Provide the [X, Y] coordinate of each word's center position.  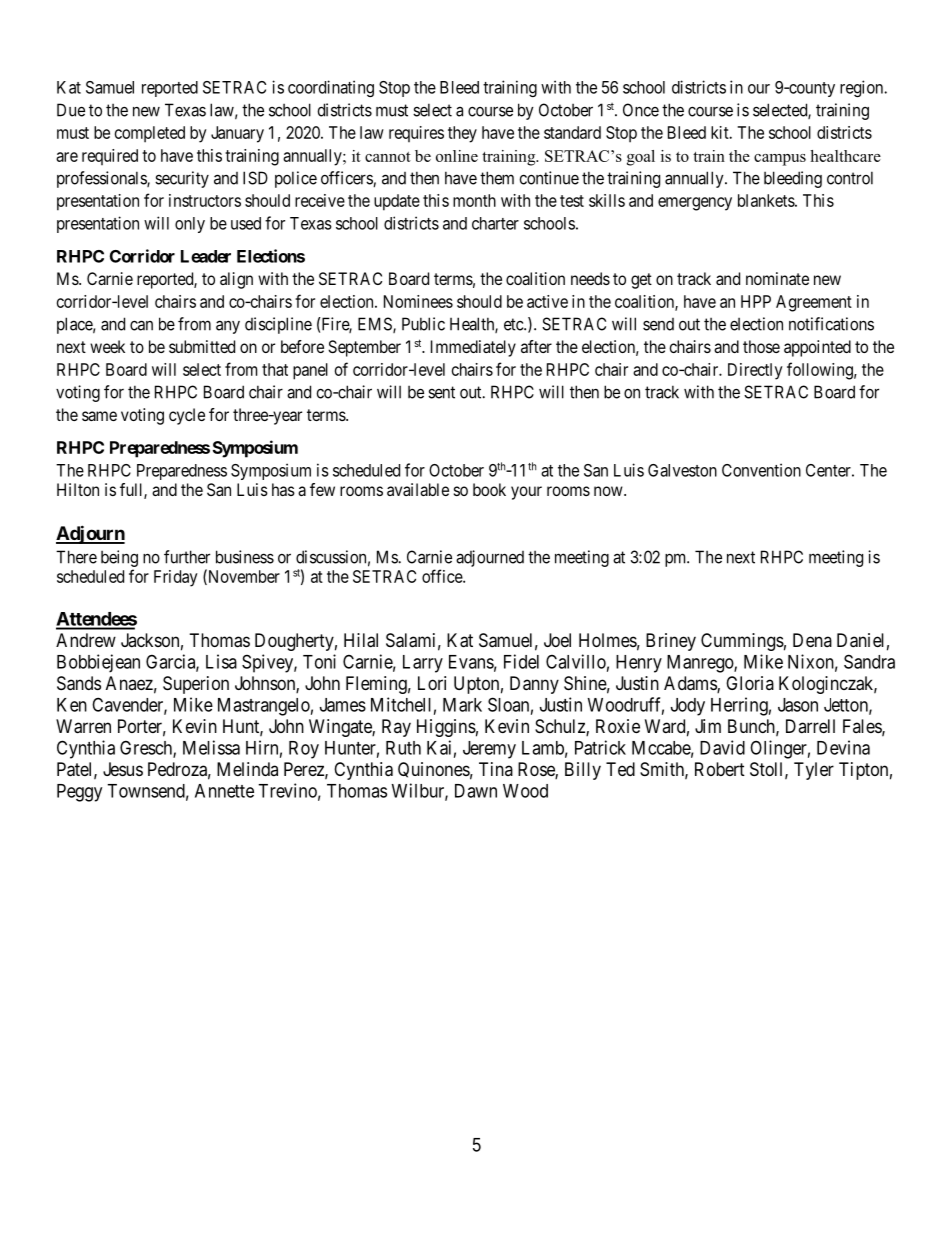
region [863, 88]
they [462, 134]
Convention [761, 470]
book [489, 489]
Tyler [814, 771]
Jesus [123, 769]
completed [150, 134]
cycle [187, 416]
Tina [496, 769]
